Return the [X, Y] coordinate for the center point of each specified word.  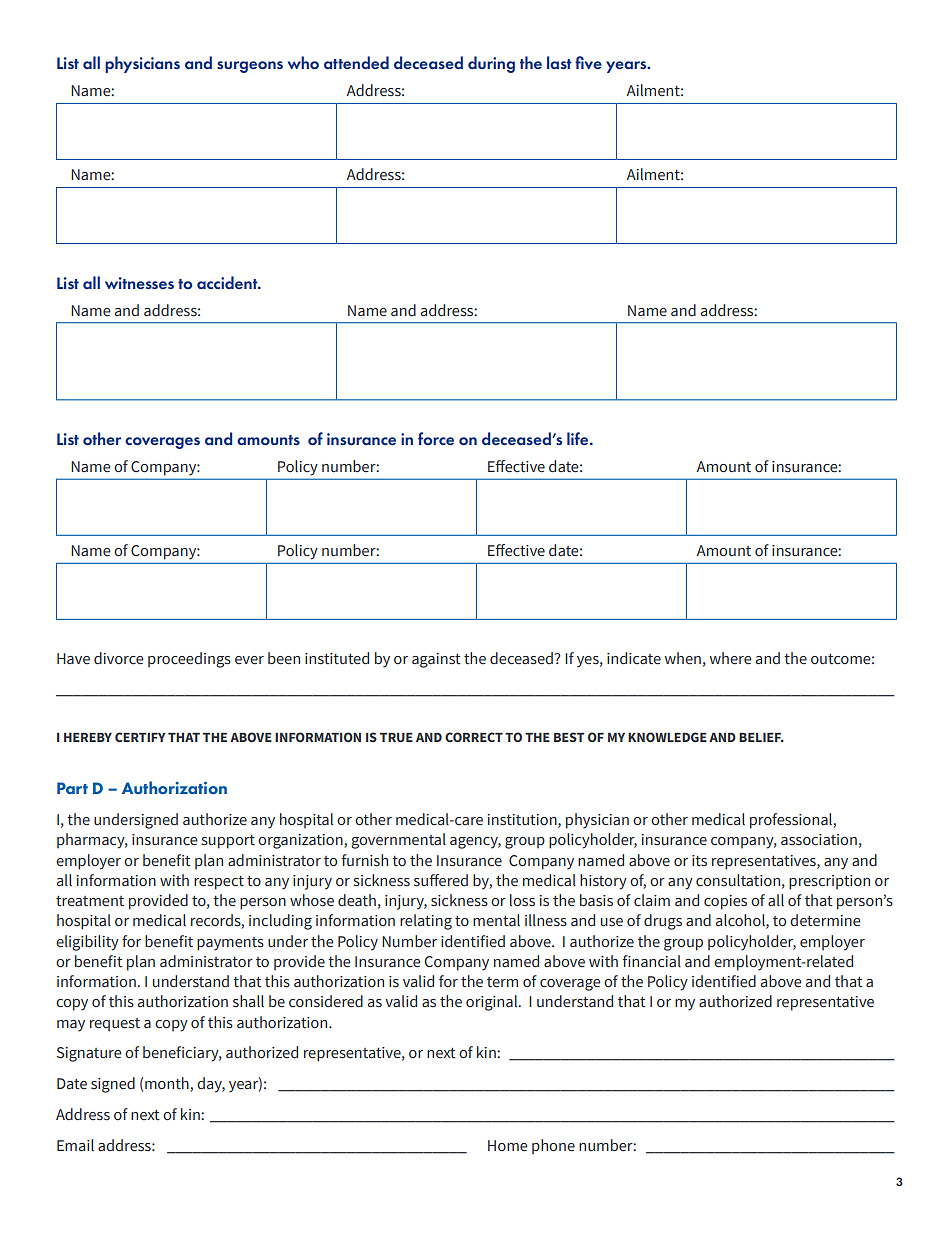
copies [725, 902]
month [168, 1084]
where [730, 658]
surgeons [250, 67]
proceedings [189, 660]
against [436, 660]
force [436, 438]
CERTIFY [140, 737]
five [588, 62]
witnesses [139, 283]
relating [426, 922]
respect [219, 883]
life [579, 438]
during [491, 64]
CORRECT [474, 737]
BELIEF [761, 737]
